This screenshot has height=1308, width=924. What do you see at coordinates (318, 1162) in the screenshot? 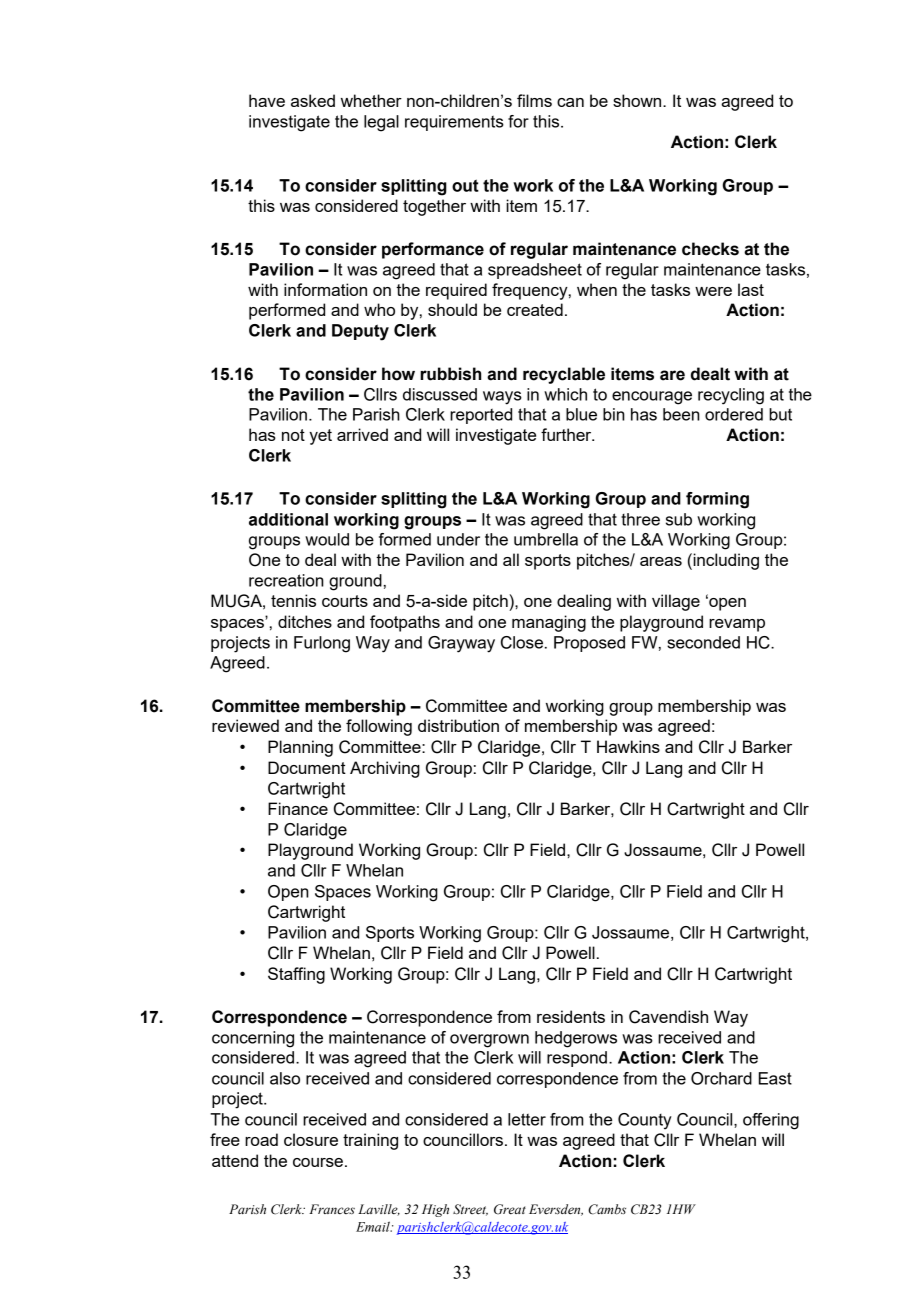
I see `course` at bounding box center [318, 1162].
